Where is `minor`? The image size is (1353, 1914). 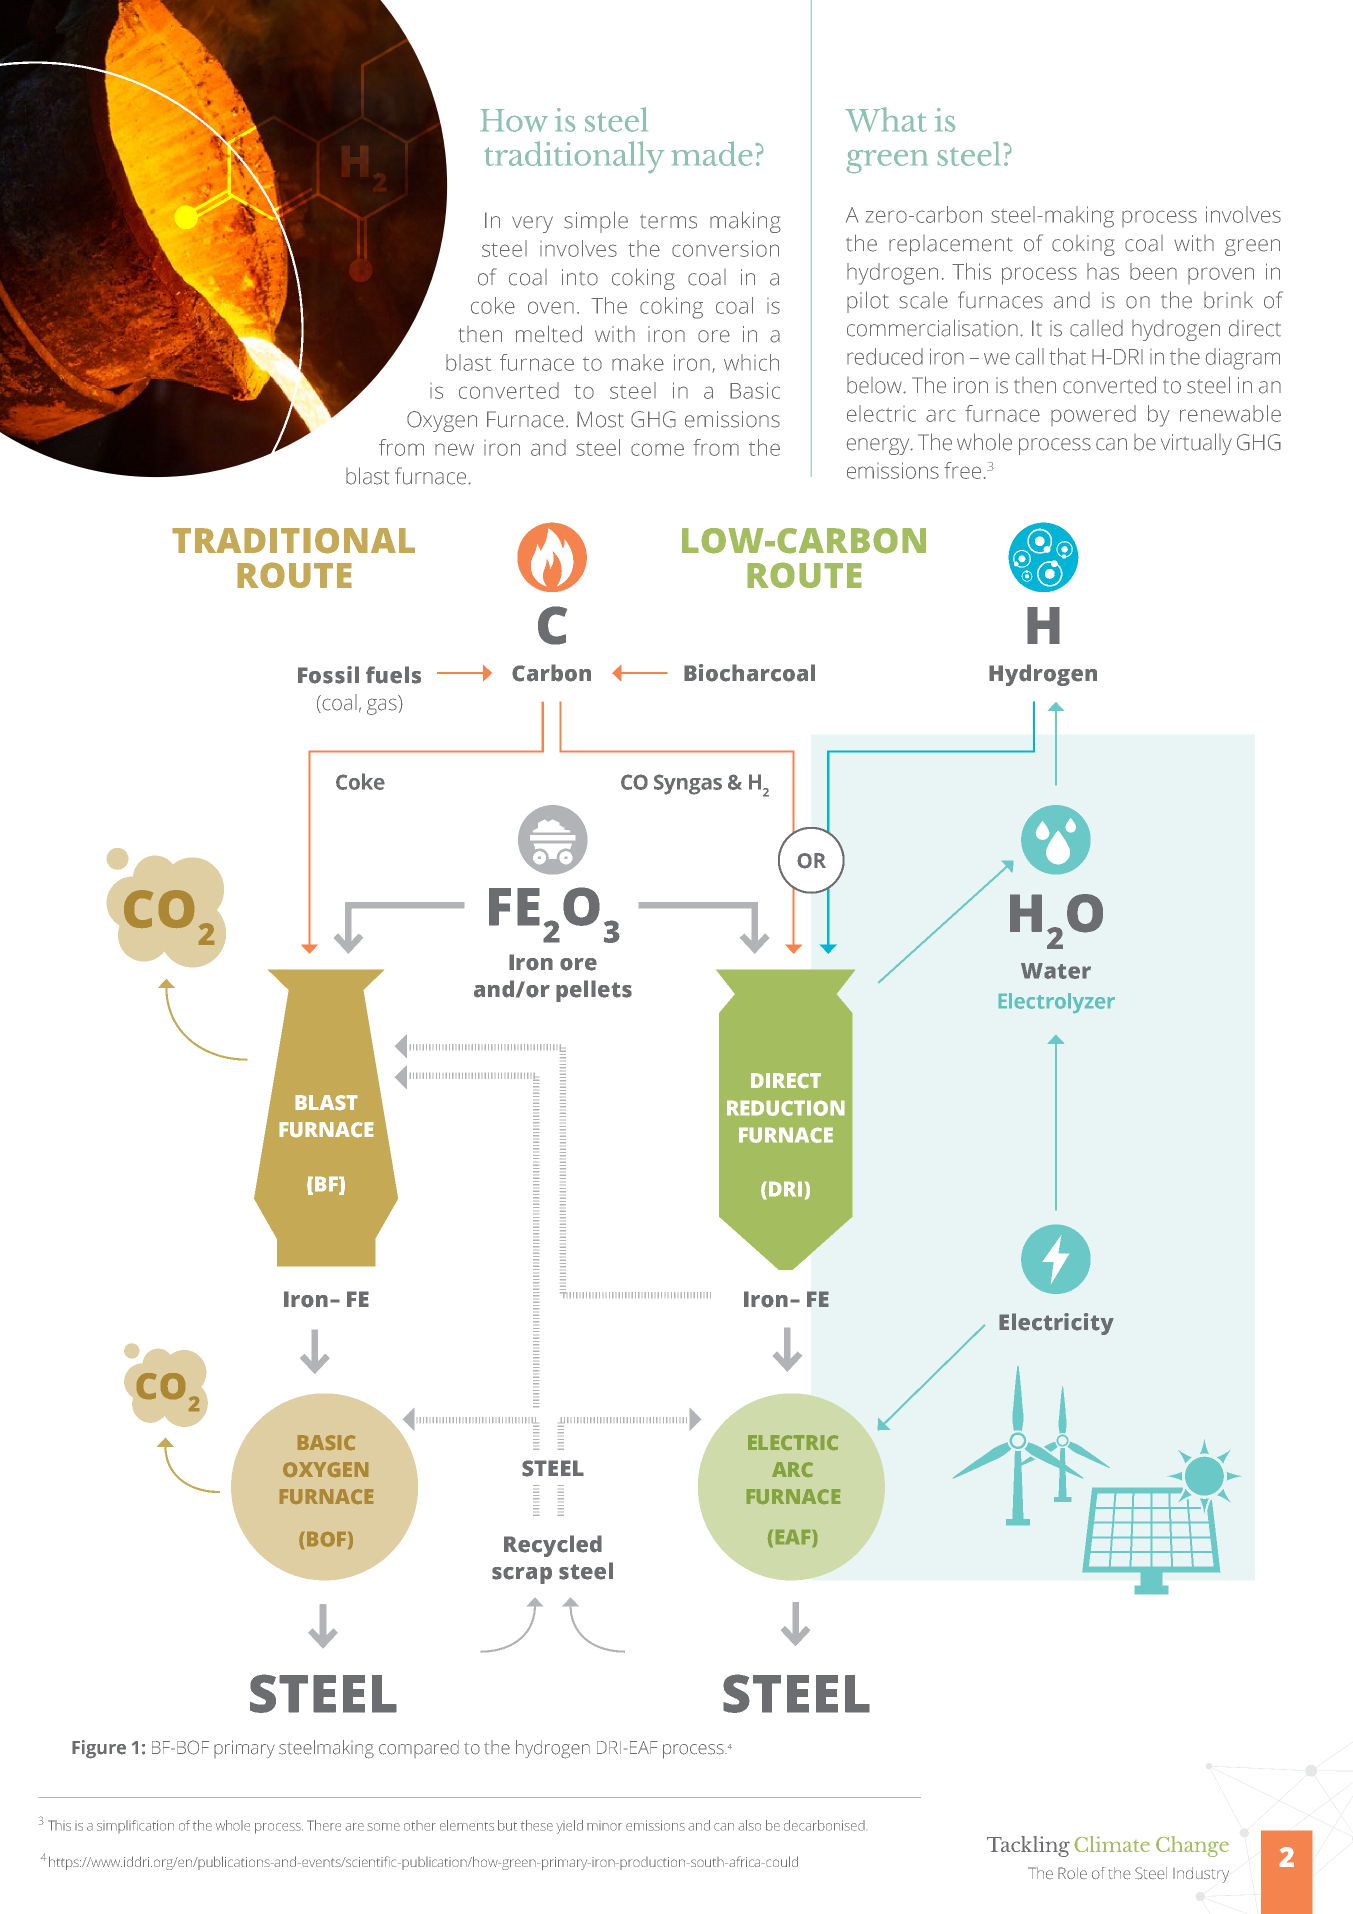
minor is located at coordinates (604, 1827).
